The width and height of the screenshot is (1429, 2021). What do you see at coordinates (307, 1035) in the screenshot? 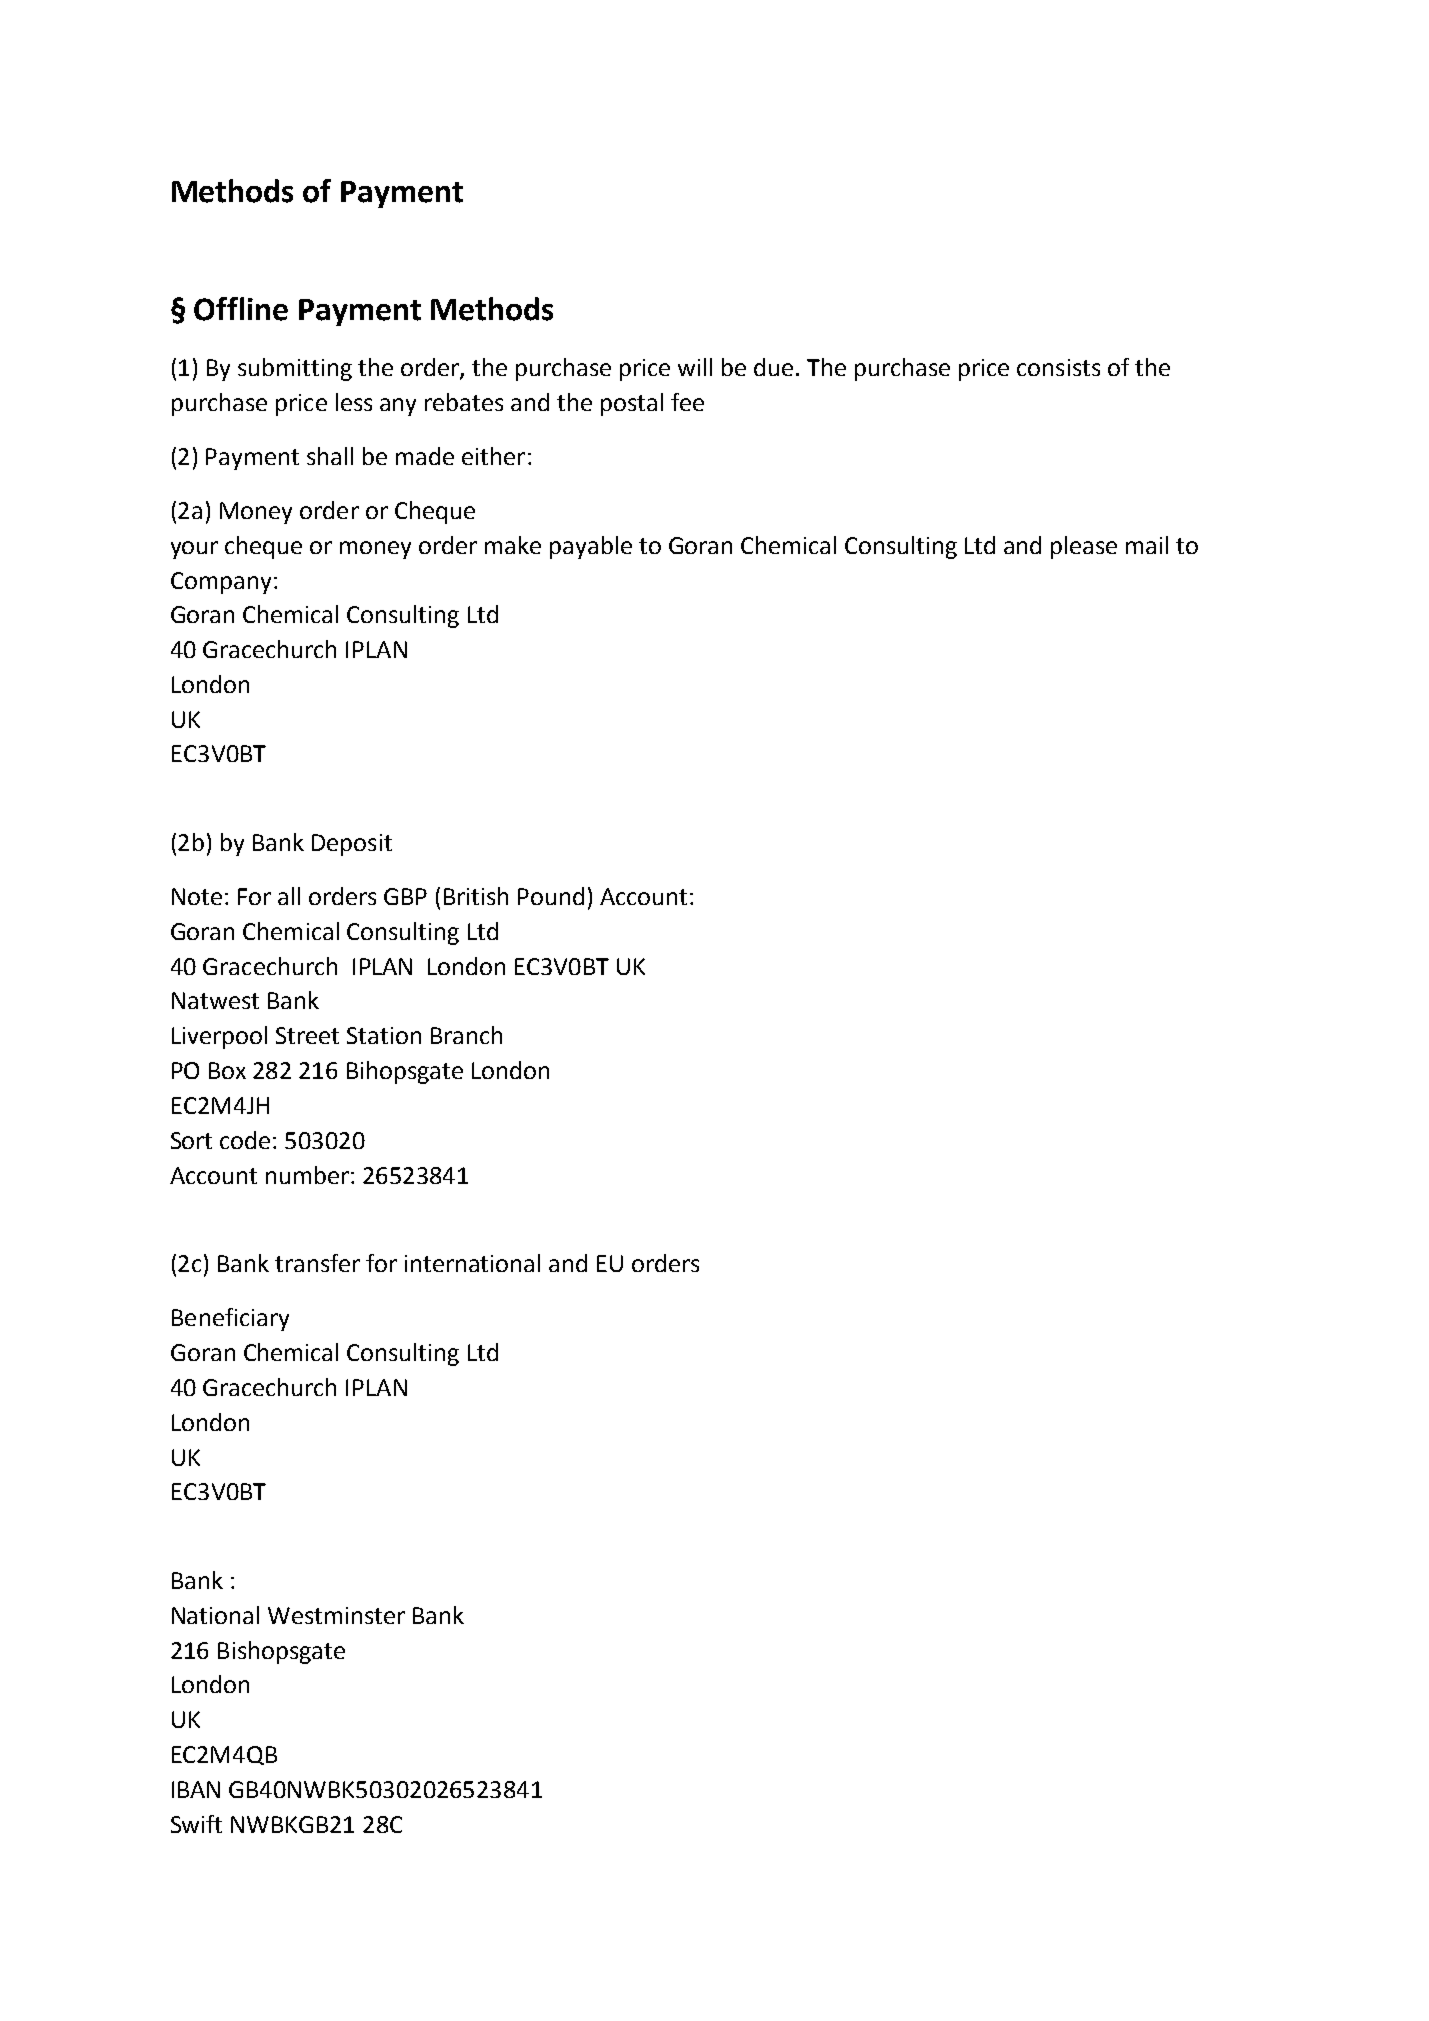
I see `Street` at bounding box center [307, 1035].
